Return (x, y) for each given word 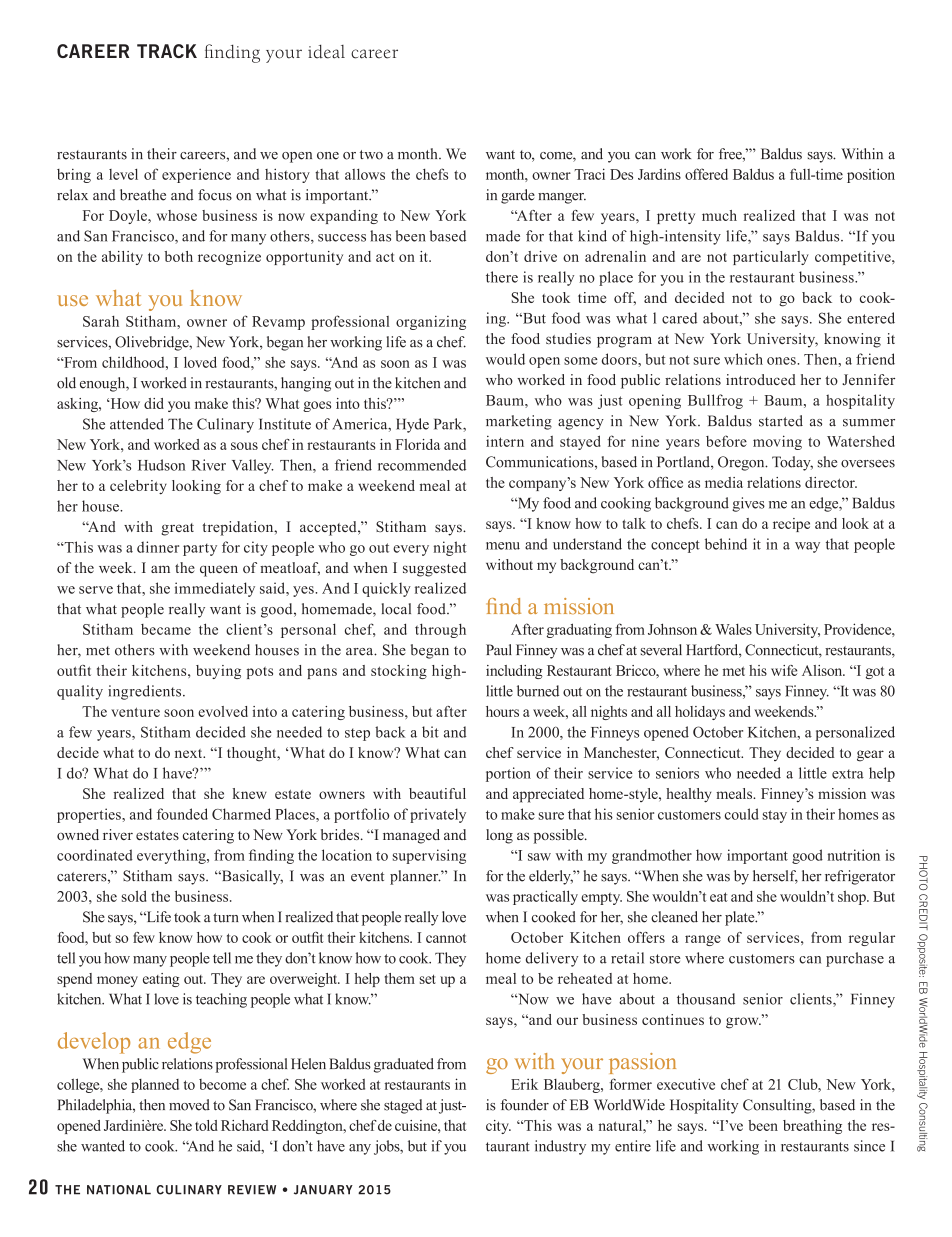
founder (525, 1105)
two (371, 155)
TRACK (167, 51)
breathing (812, 1127)
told (206, 1125)
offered (706, 174)
